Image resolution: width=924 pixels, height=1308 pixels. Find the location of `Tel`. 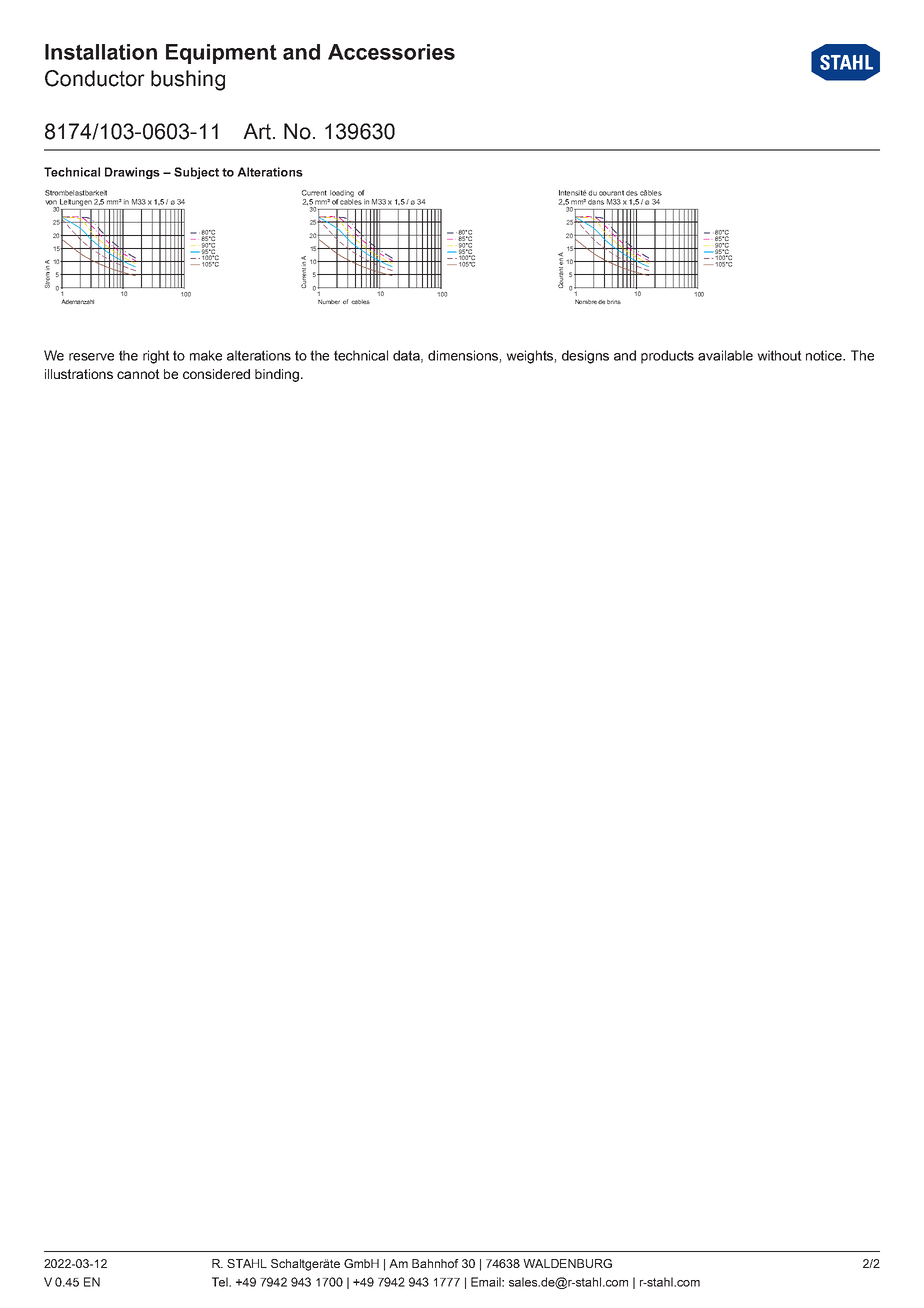

Tel is located at coordinates (221, 1282).
